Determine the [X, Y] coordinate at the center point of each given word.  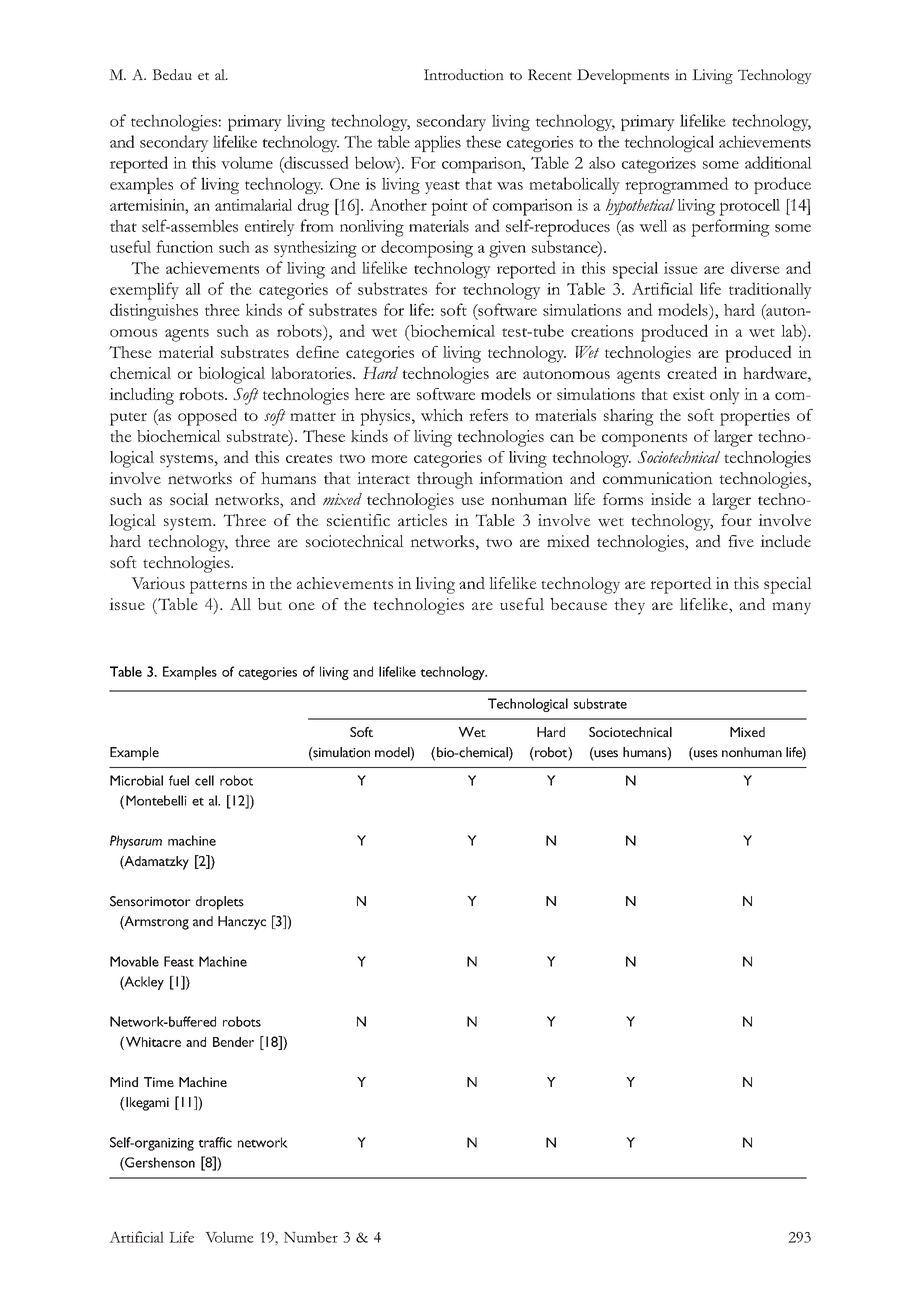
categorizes [659, 165]
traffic [215, 1142]
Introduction [464, 74]
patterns [218, 587]
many [791, 608]
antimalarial [253, 205]
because [578, 604]
